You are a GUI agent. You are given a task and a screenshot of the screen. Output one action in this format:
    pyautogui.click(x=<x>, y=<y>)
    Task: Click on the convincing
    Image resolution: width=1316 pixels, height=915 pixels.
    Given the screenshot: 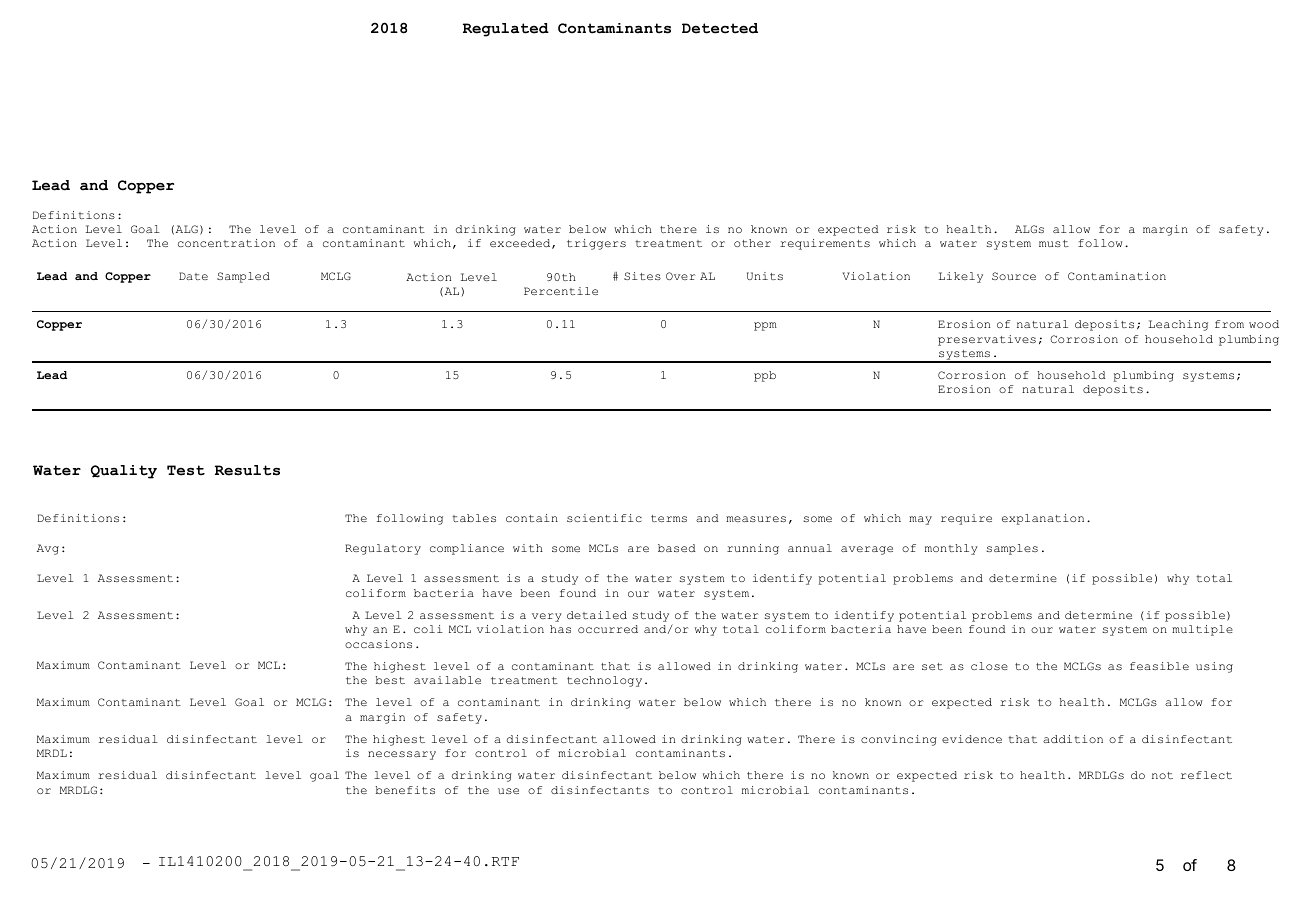 What is the action you would take?
    pyautogui.click(x=899, y=740)
